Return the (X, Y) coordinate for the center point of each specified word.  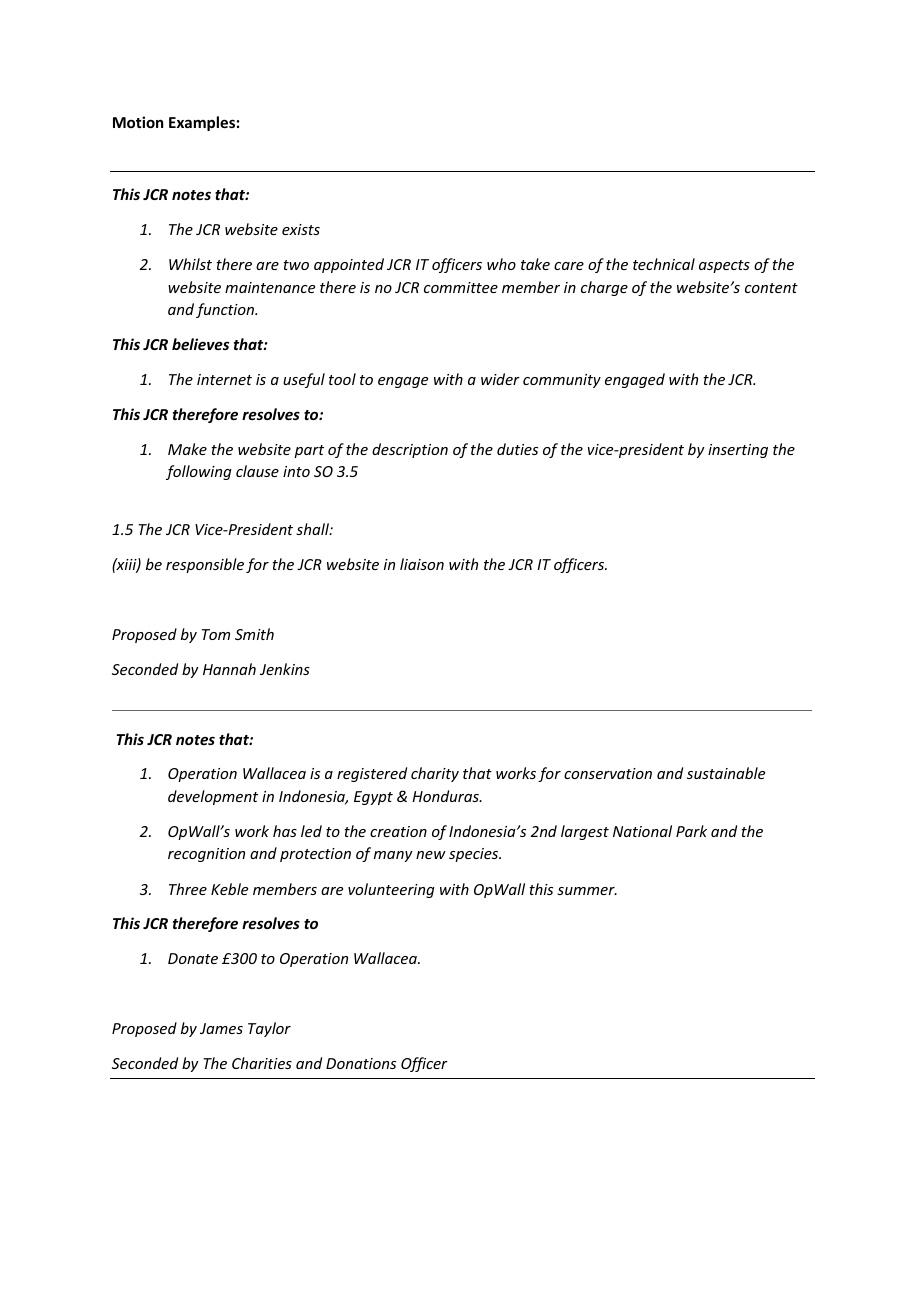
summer (587, 891)
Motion (138, 122)
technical (664, 264)
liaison (422, 564)
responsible (205, 565)
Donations (361, 1063)
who (501, 264)
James (221, 1028)
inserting (738, 451)
